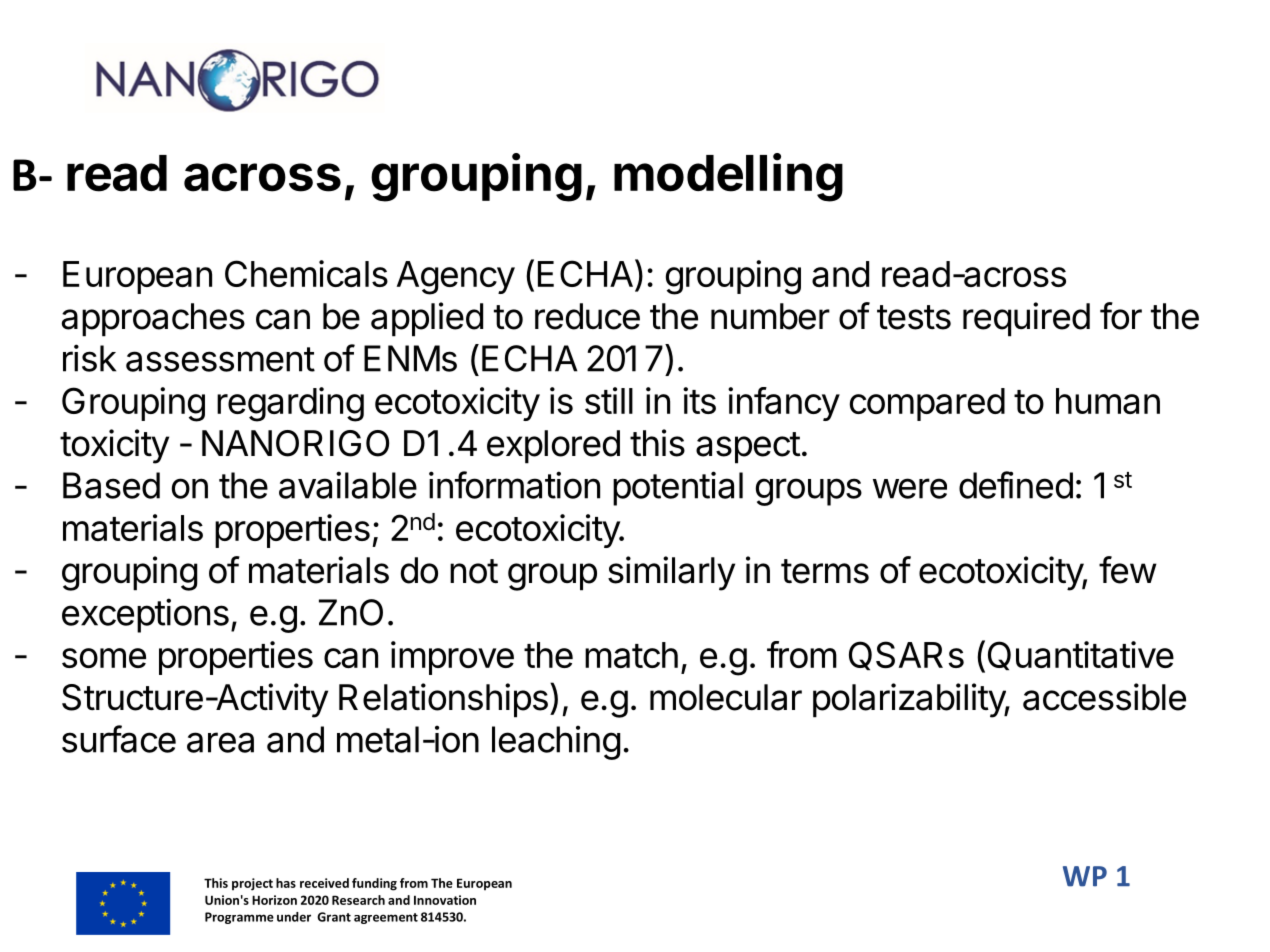 Image resolution: width=1270 pixels, height=952 pixels. What do you see at coordinates (914, 317) in the screenshot?
I see `tests` at bounding box center [914, 317].
